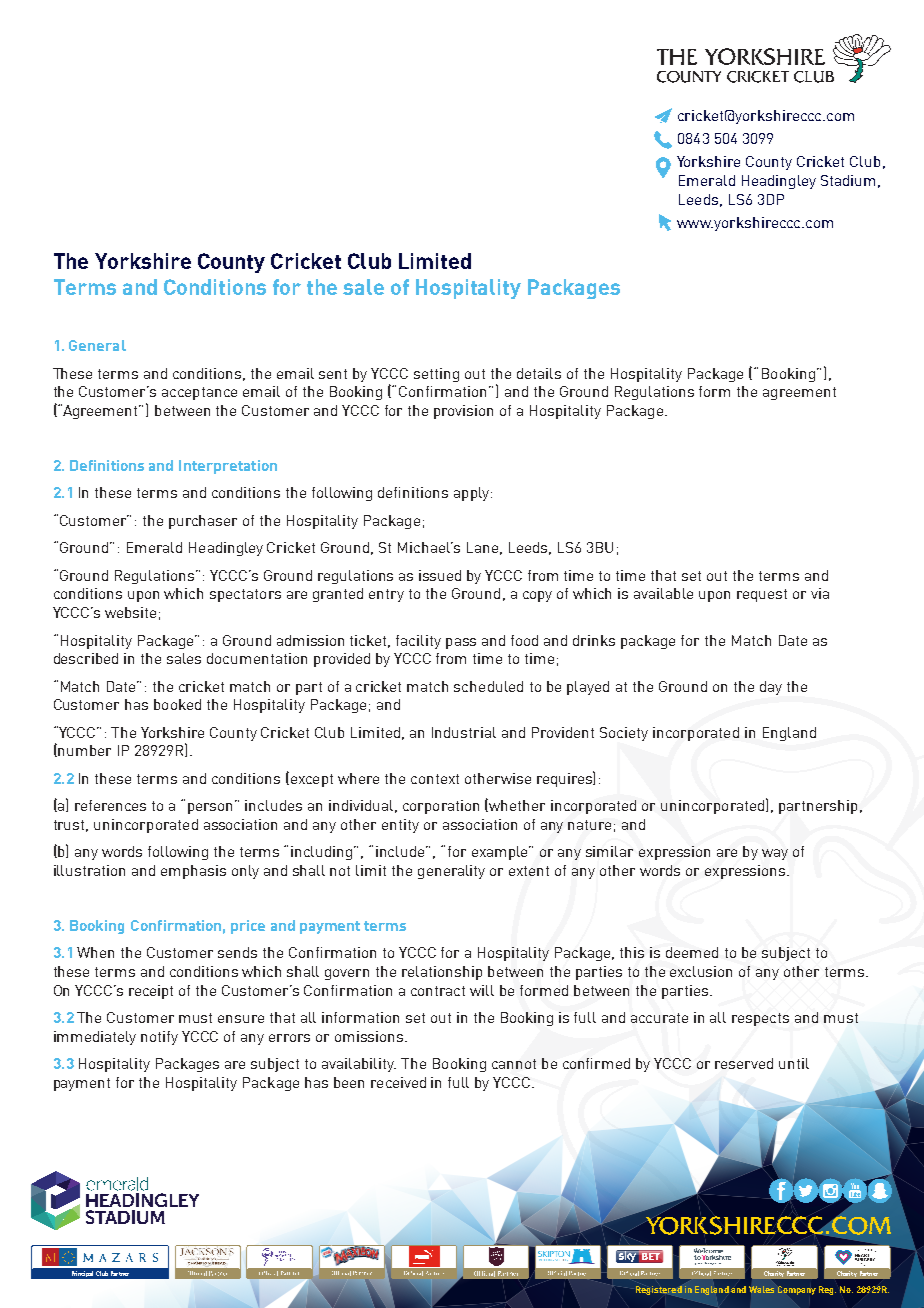  What do you see at coordinates (659, 1290) in the screenshot?
I see `Registered` at bounding box center [659, 1290].
